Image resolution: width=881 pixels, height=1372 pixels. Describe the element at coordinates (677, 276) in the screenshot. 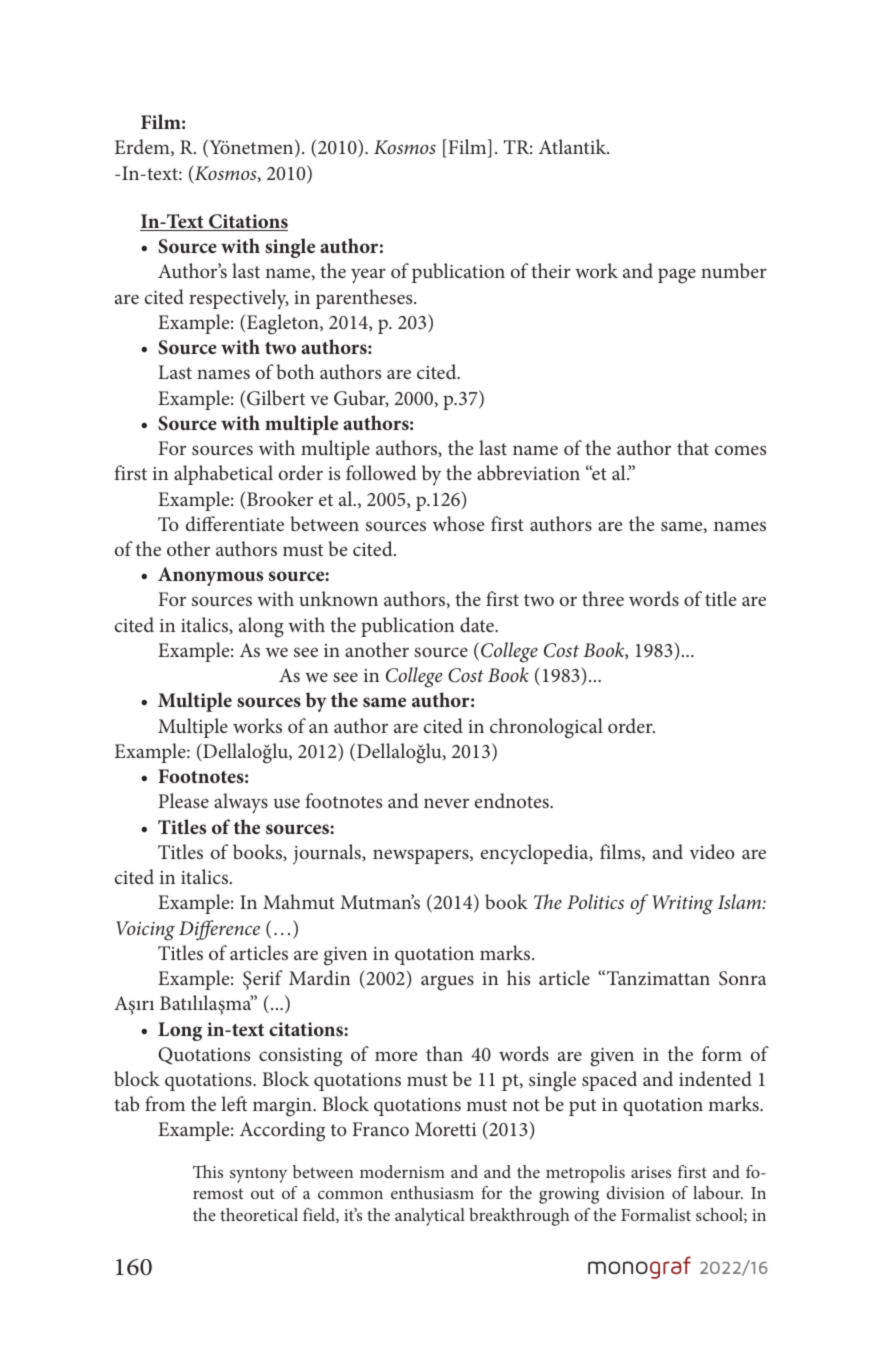

I see `page` at that location.
